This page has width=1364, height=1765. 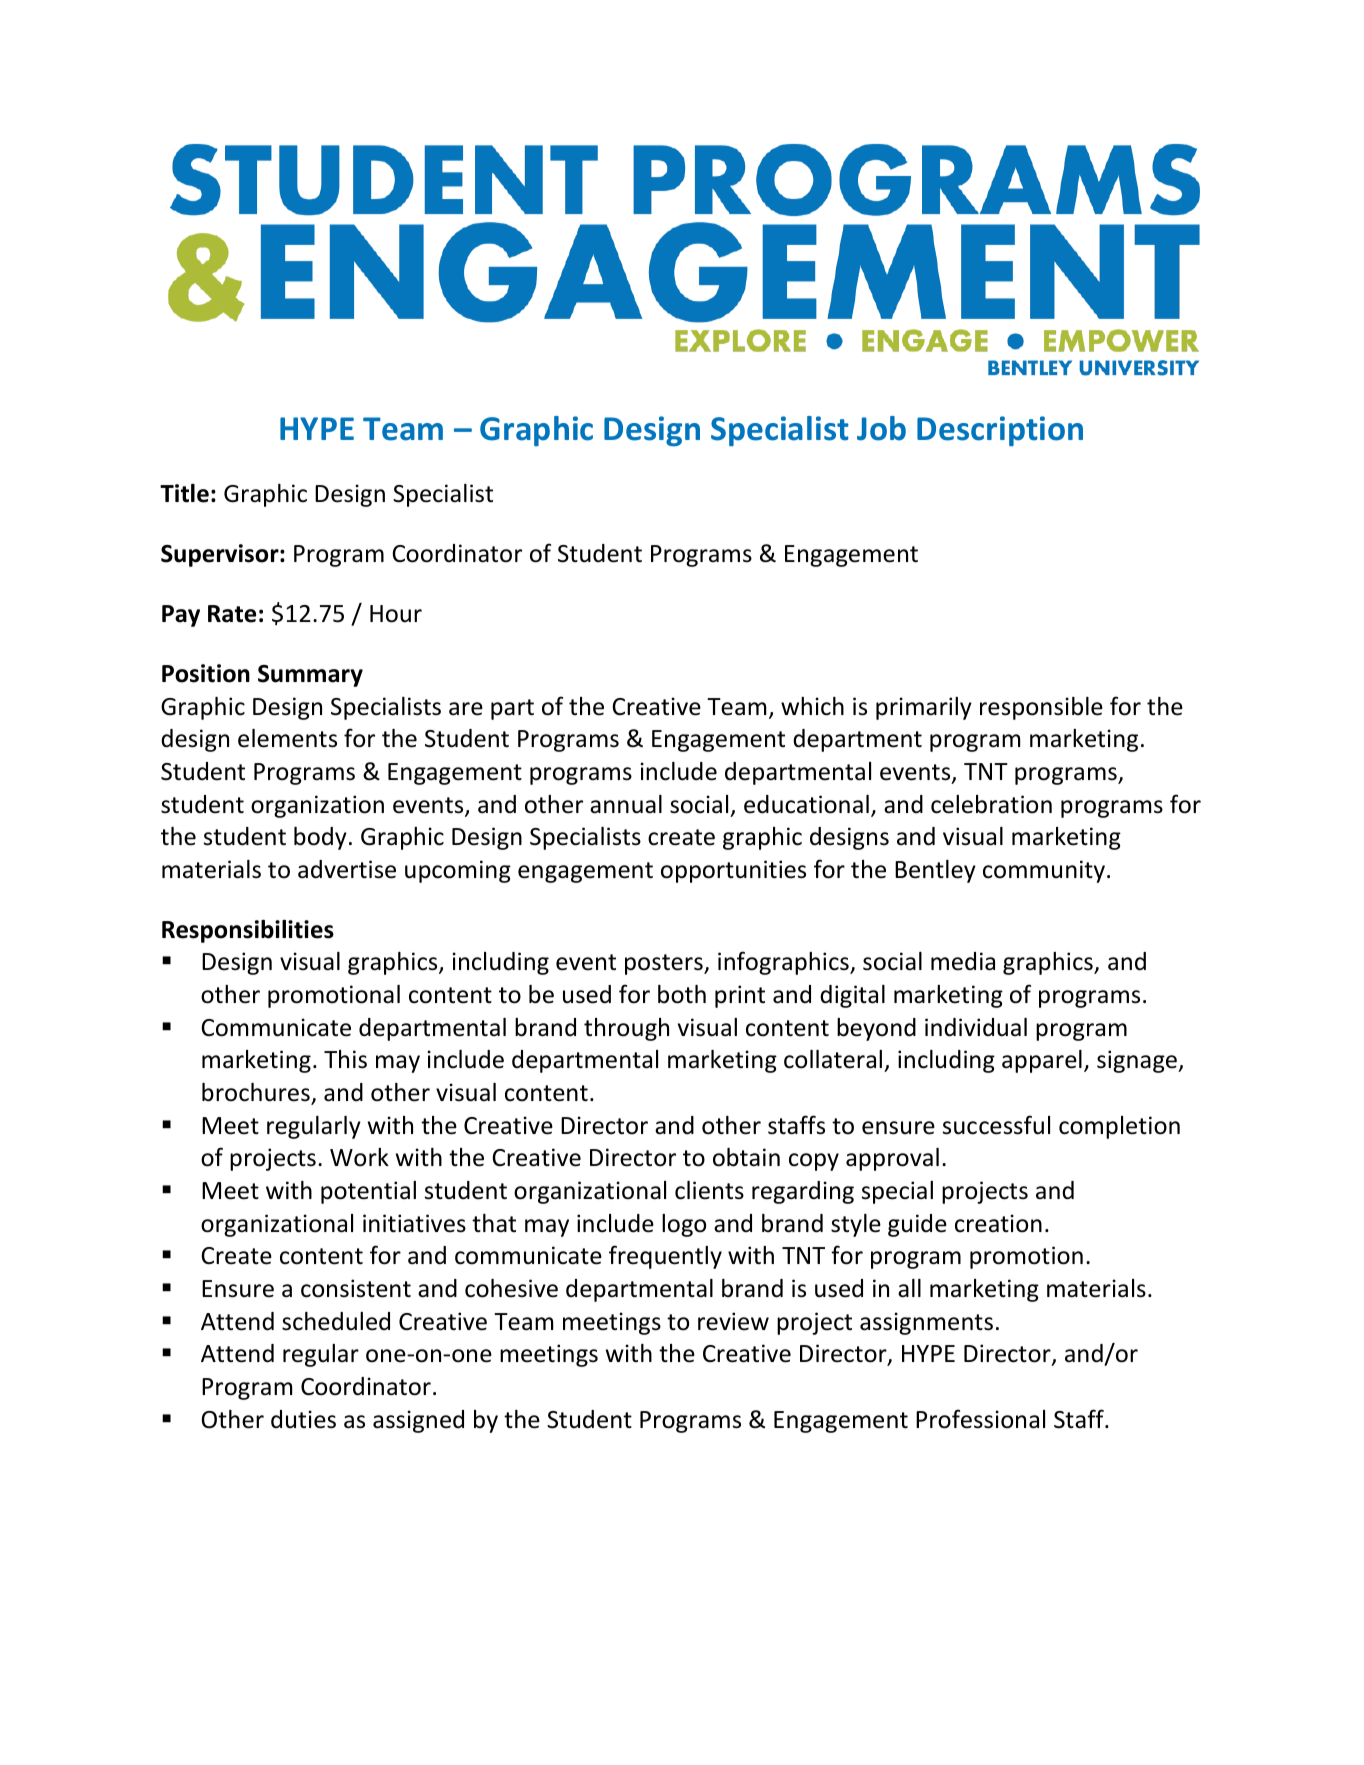 What do you see at coordinates (287, 738) in the page?
I see `elements` at bounding box center [287, 738].
